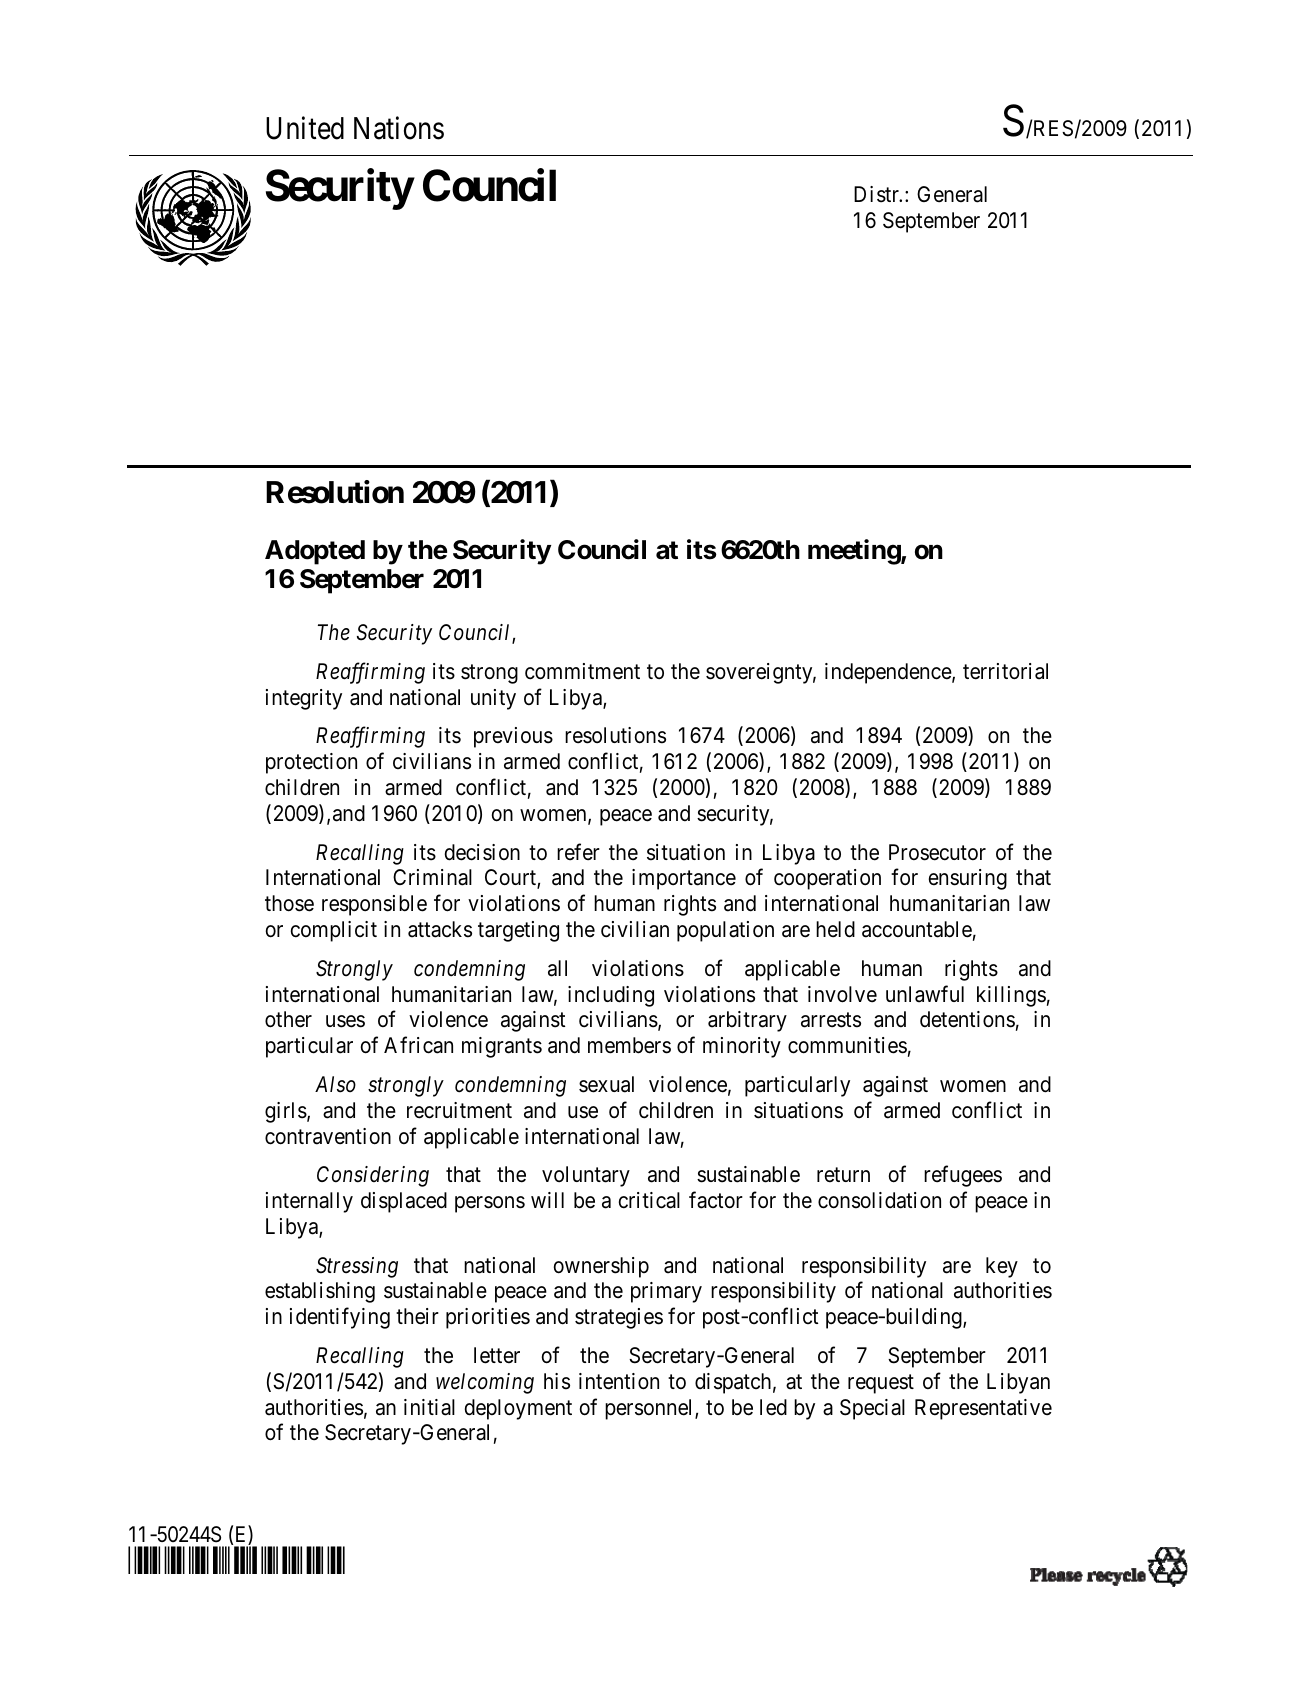  Describe the element at coordinates (582, 671) in the page. I see `commitment` at that location.
